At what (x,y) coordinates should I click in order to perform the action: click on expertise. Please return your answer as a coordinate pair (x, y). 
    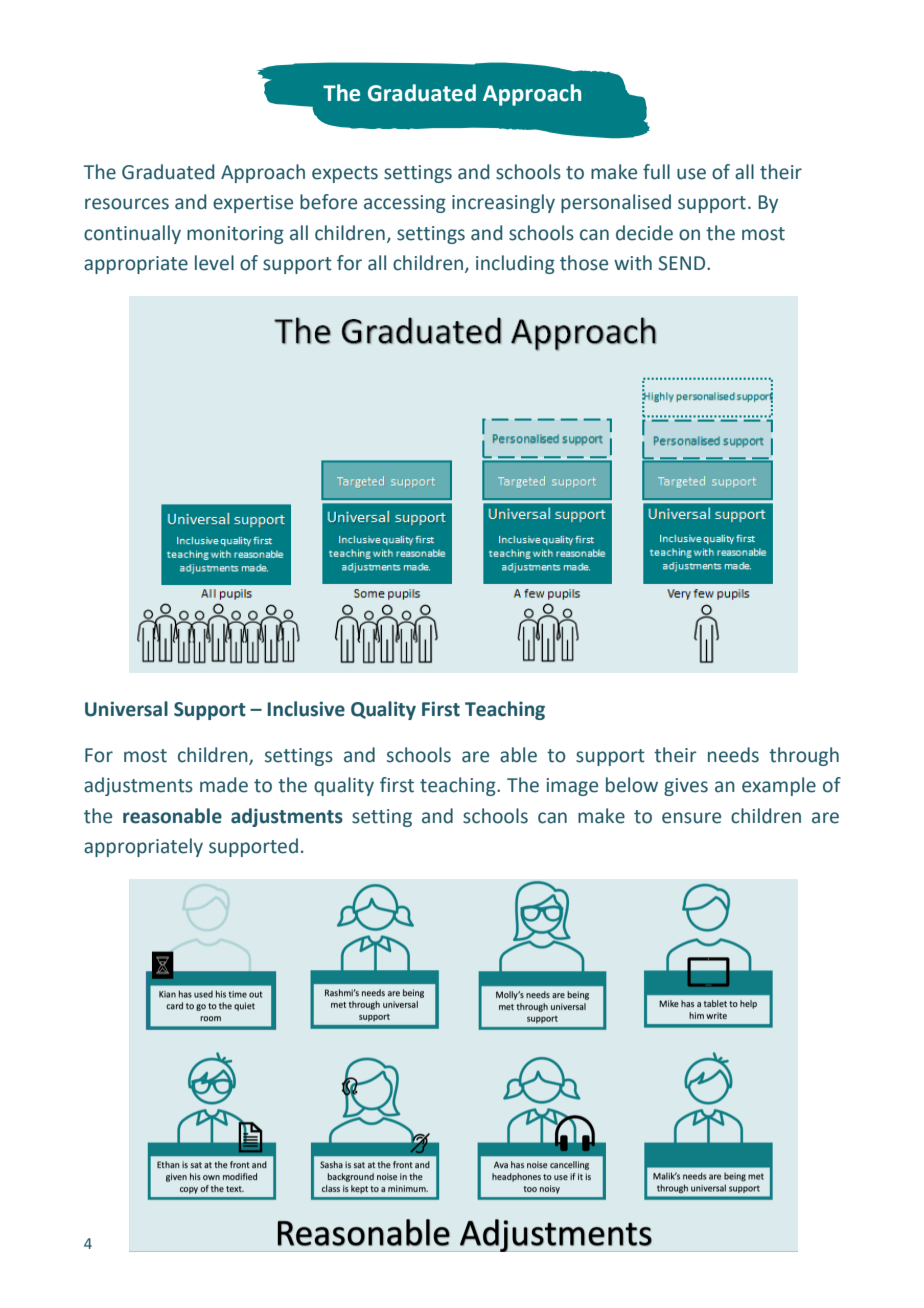
    Looking at the image, I should click on (253, 204).
